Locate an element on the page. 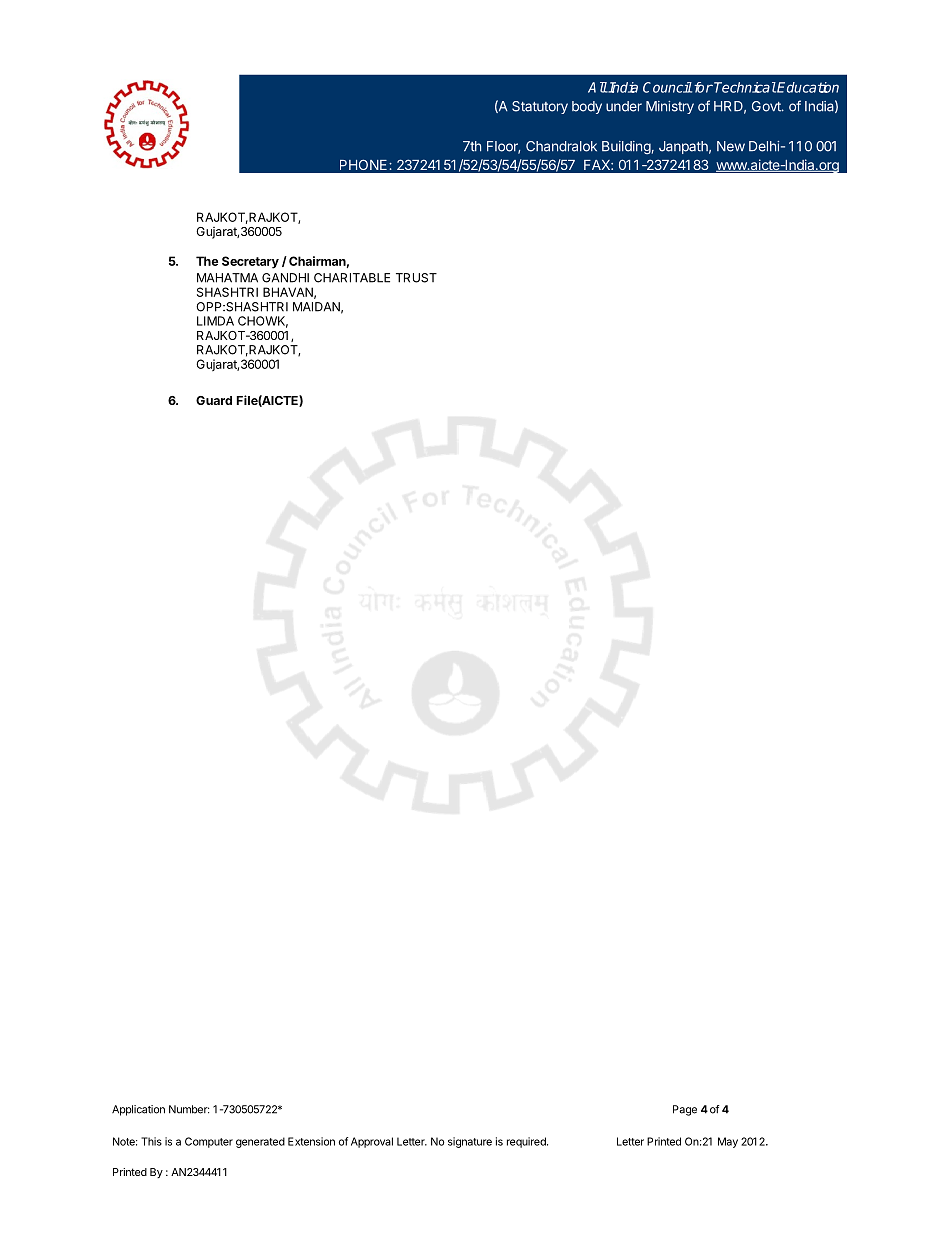 Image resolution: width=952 pixels, height=1233 pixels. MAHATMA is located at coordinates (227, 278).
